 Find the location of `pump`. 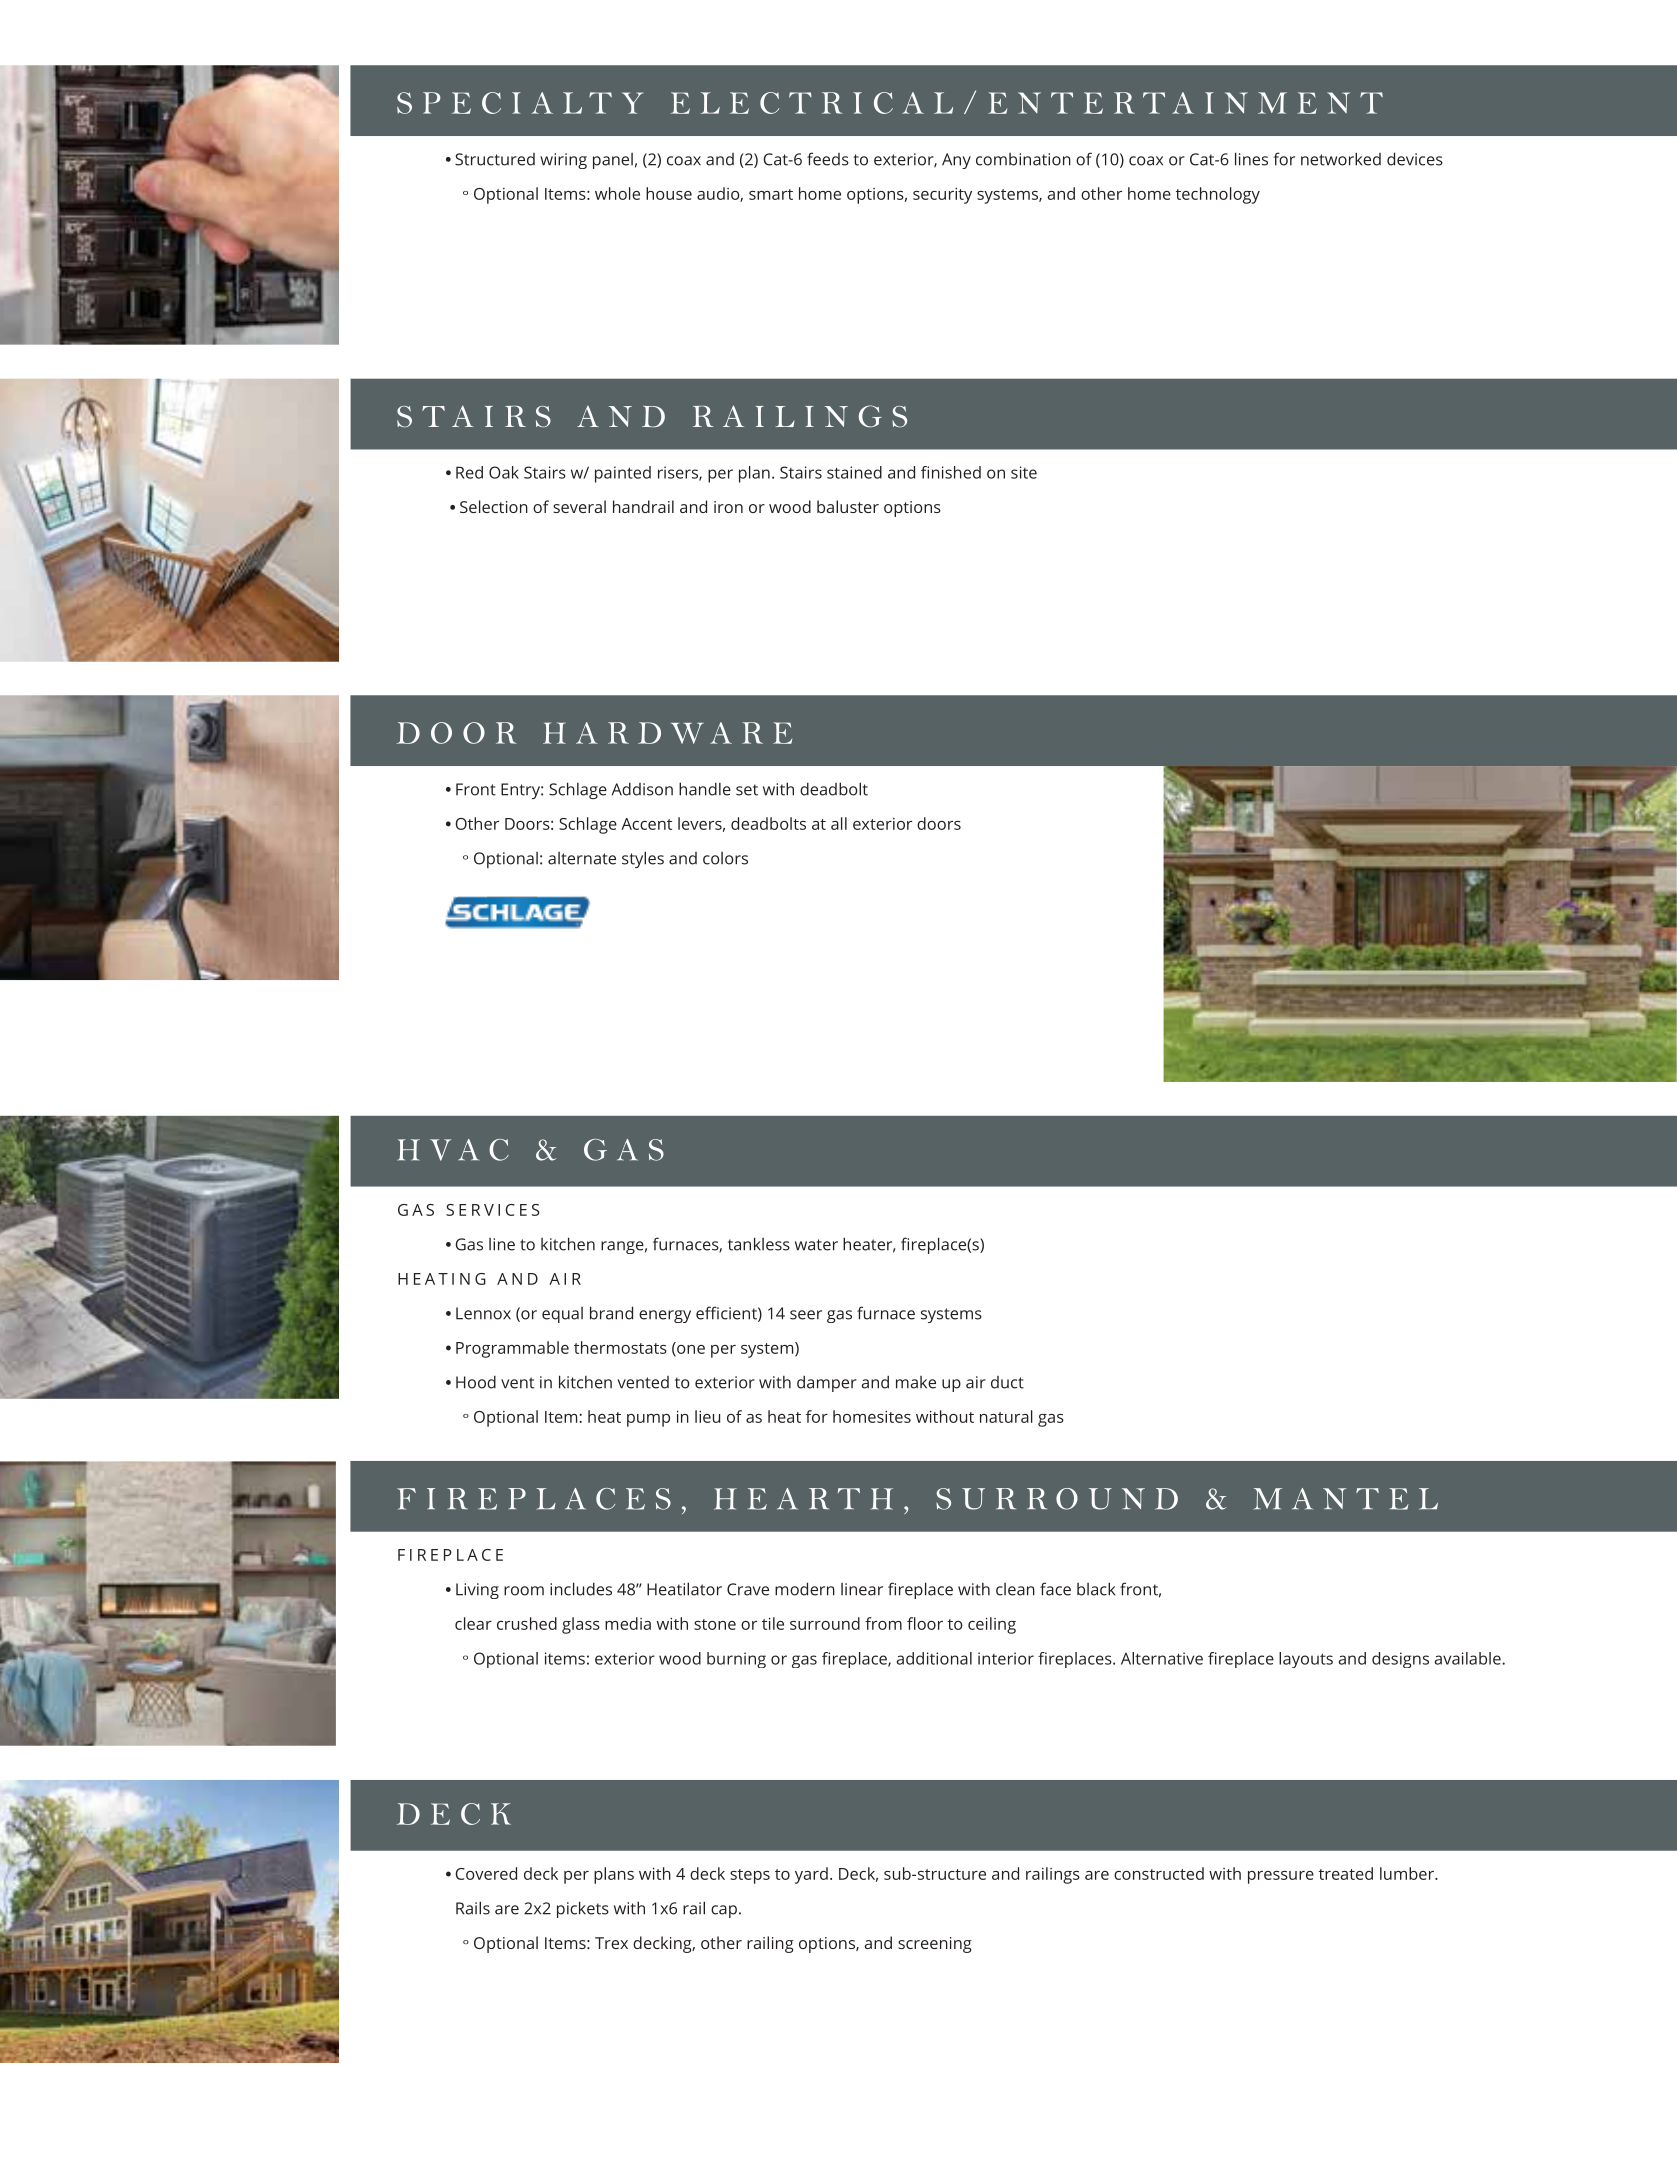

pump is located at coordinates (648, 1420).
